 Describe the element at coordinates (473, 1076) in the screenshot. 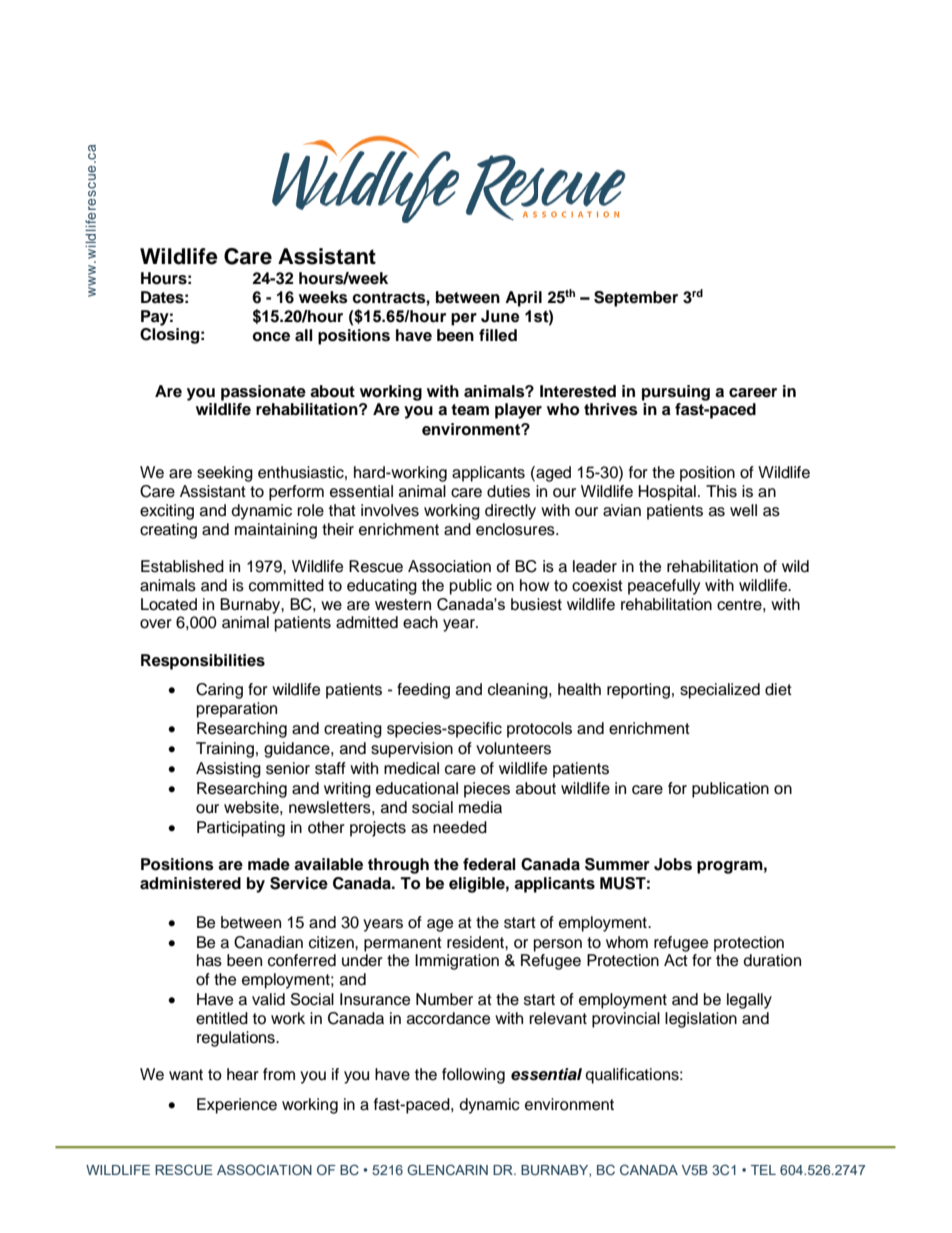

I see `following` at that location.
